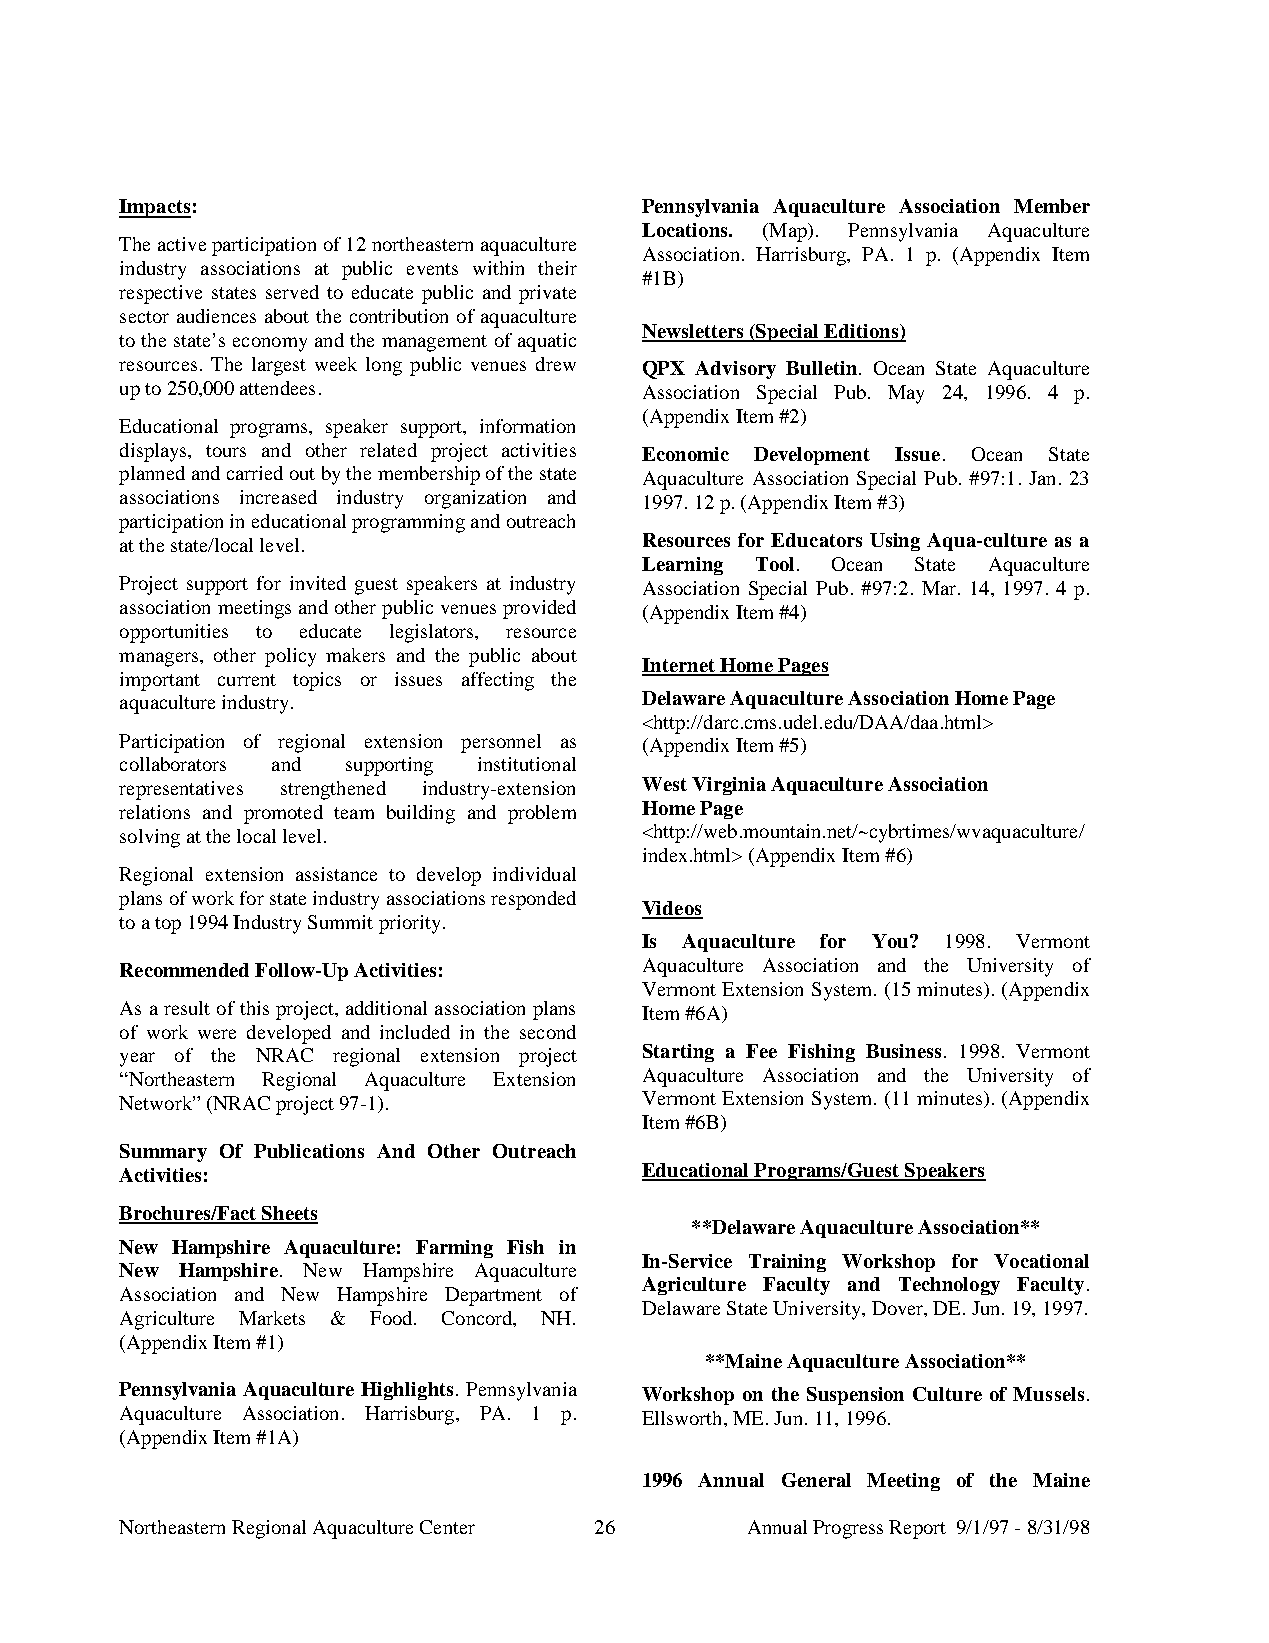  Describe the element at coordinates (182, 244) in the screenshot. I see `active` at that location.
